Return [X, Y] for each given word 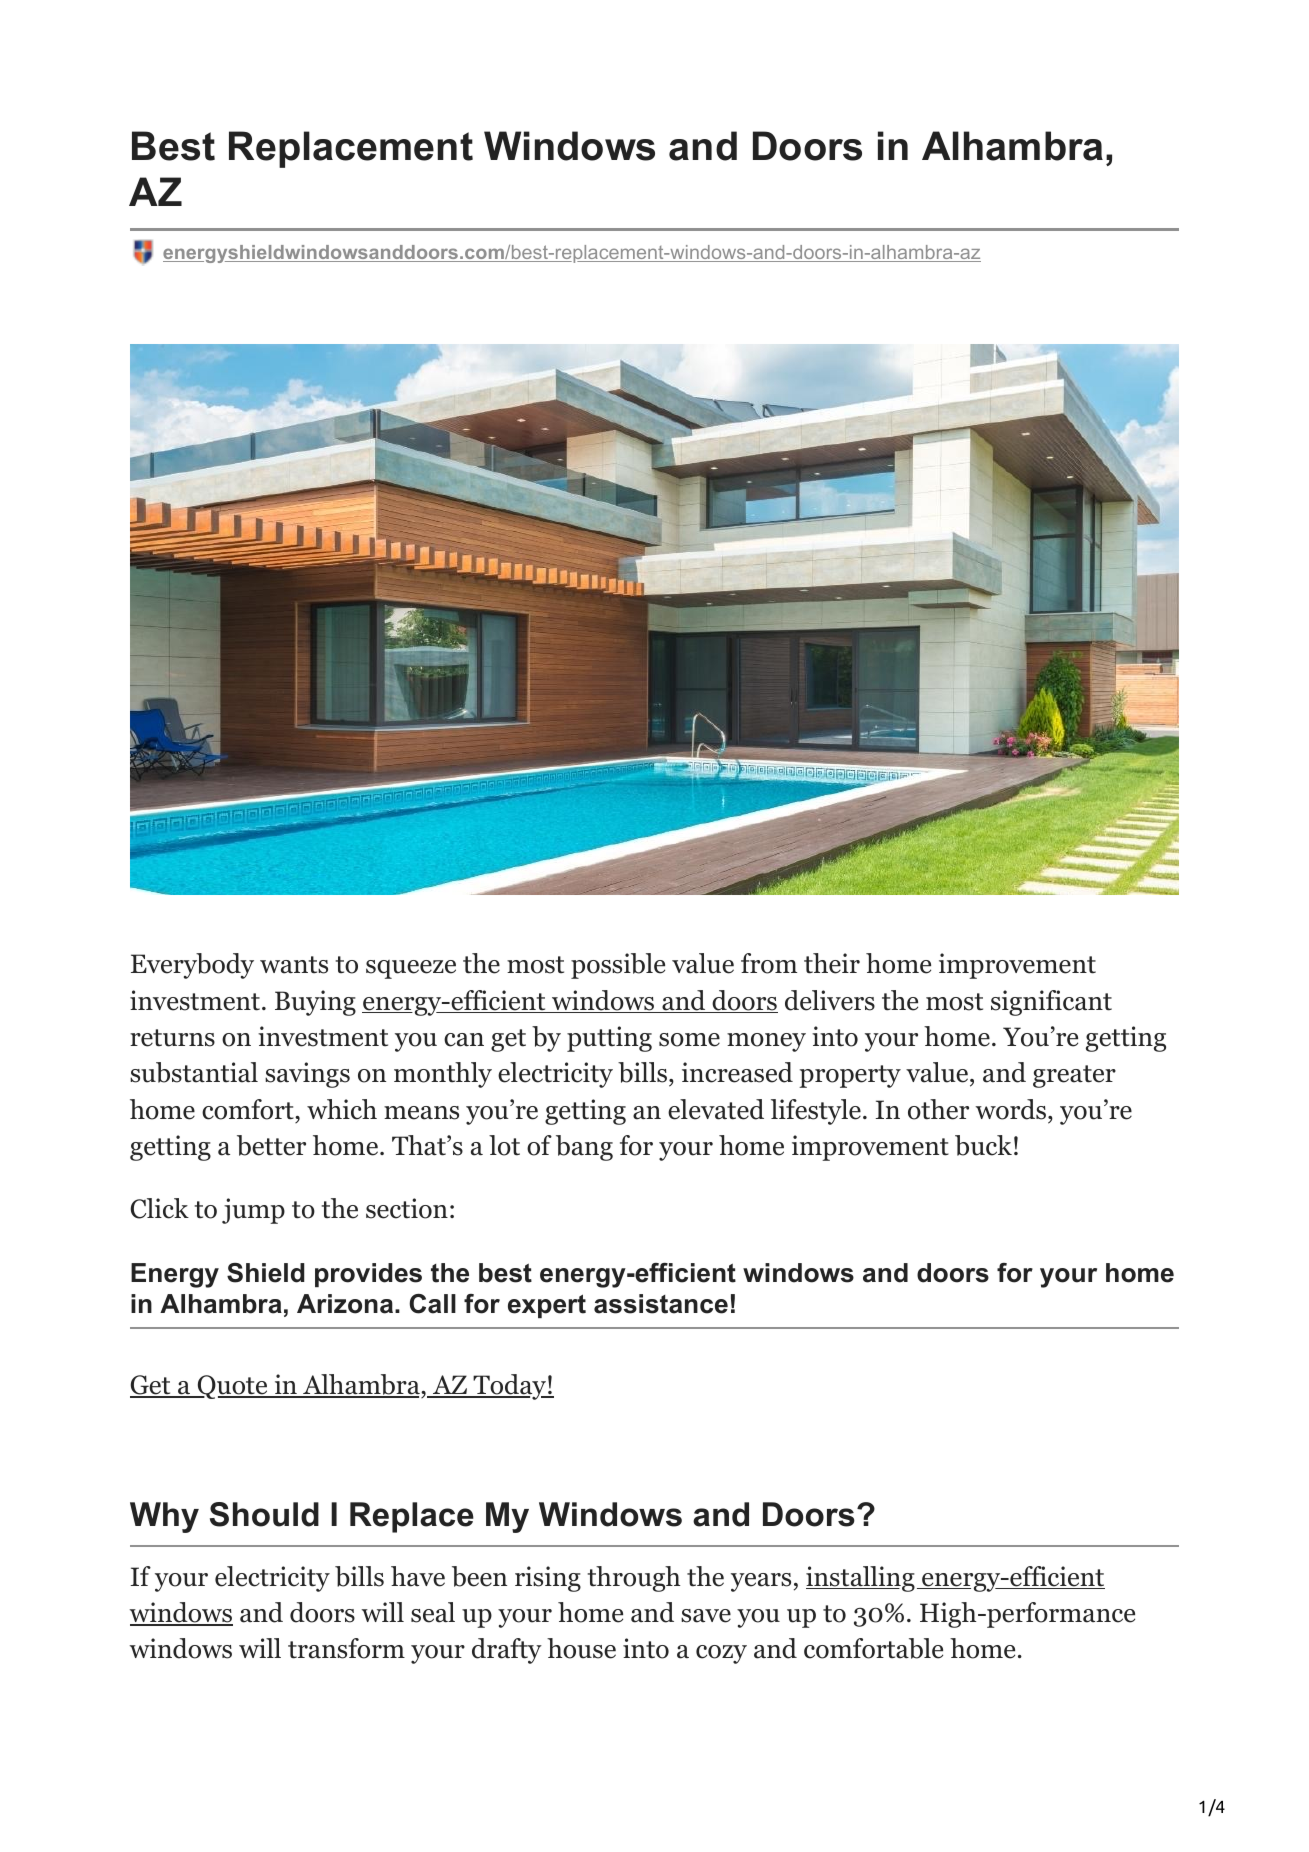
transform [346, 1648]
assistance [661, 1304]
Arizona [345, 1304]
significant [1051, 1003]
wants [294, 965]
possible [618, 966]
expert [547, 1306]
